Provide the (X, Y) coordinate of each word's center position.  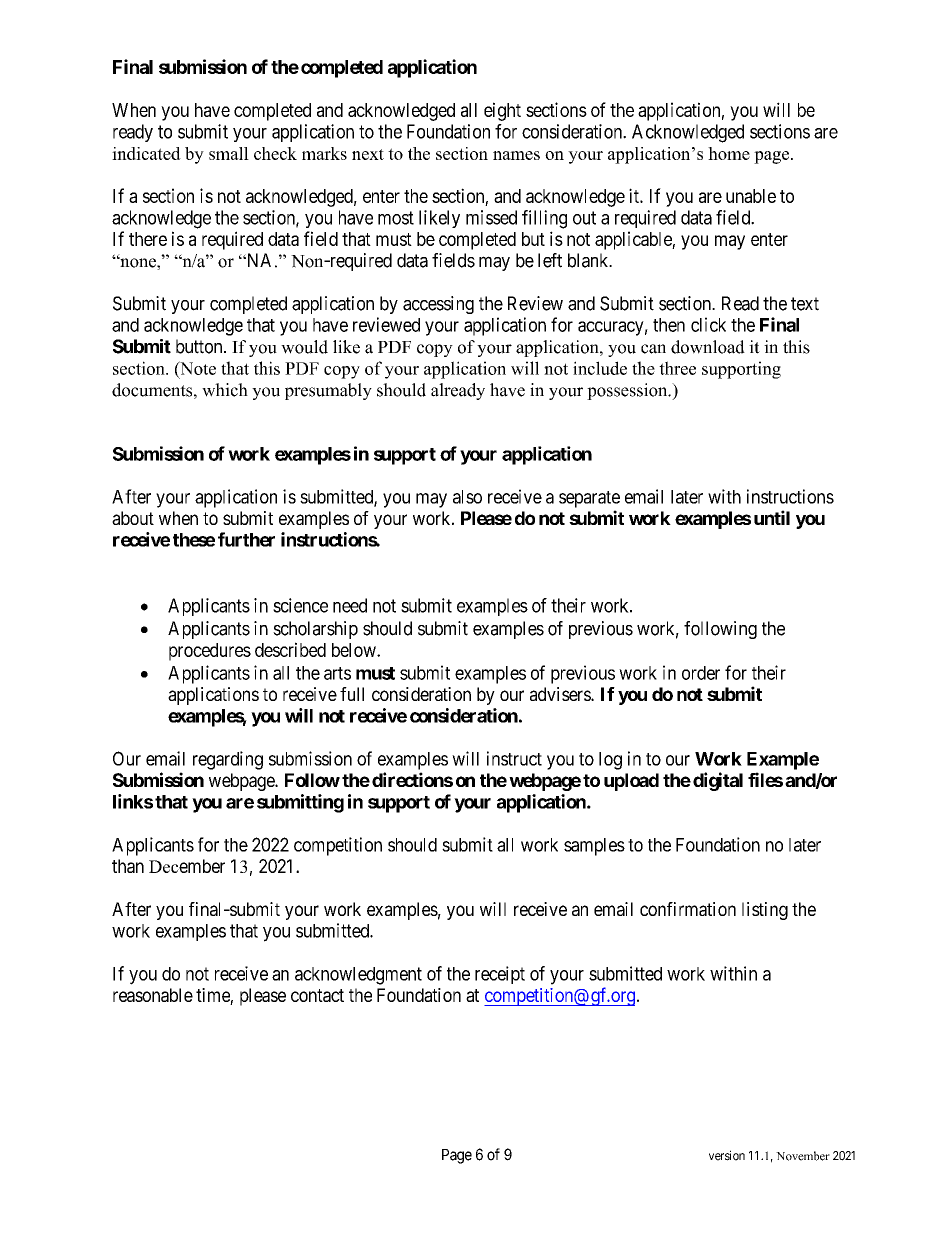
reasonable (153, 995)
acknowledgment (358, 976)
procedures (210, 652)
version (727, 1155)
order (701, 673)
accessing (438, 305)
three (677, 368)
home (729, 153)
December (187, 866)
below (355, 650)
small (229, 153)
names (516, 155)
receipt (500, 975)
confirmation (688, 909)
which (225, 390)
